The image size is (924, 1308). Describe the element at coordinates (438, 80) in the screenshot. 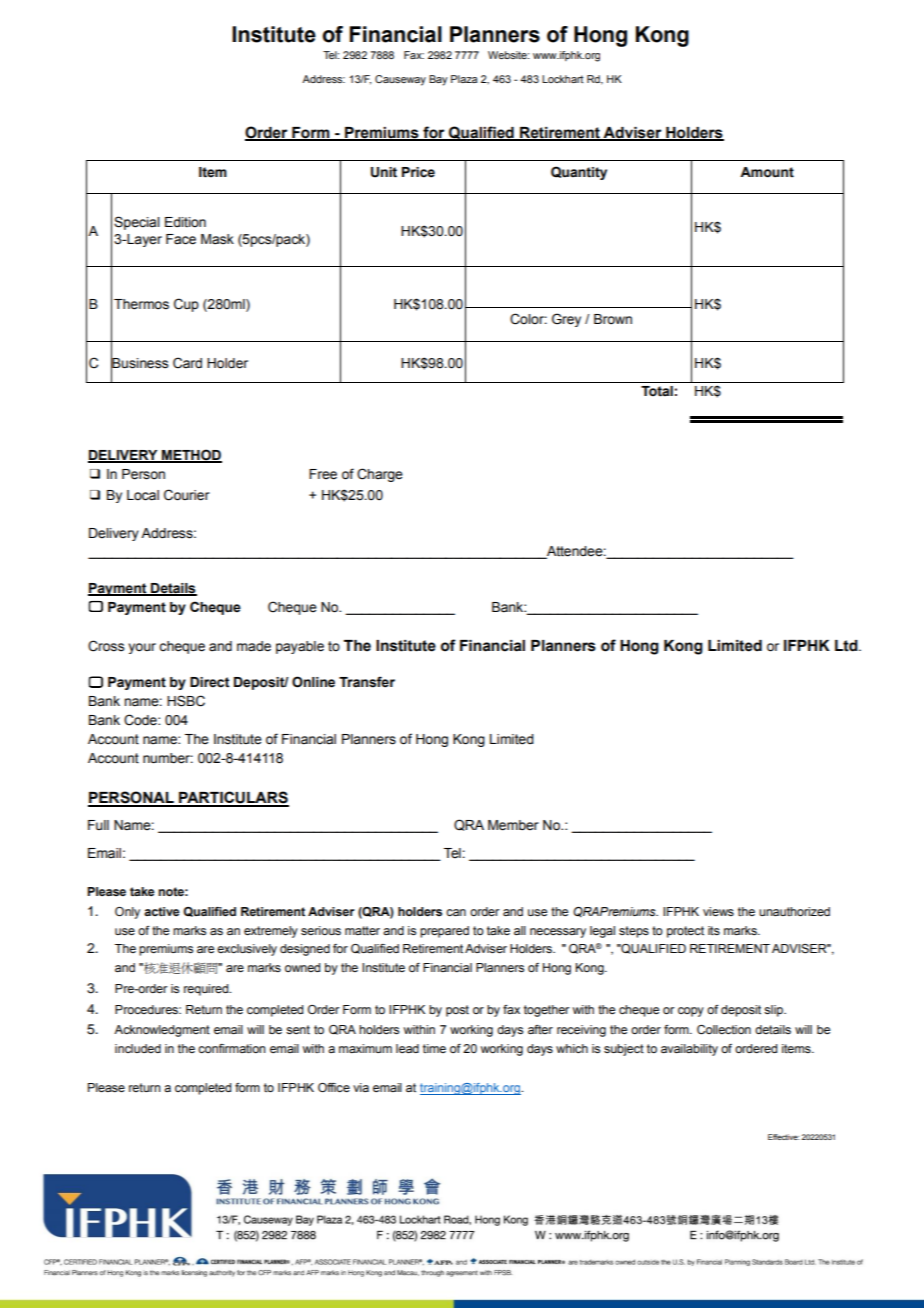

I see `Bay` at that location.
